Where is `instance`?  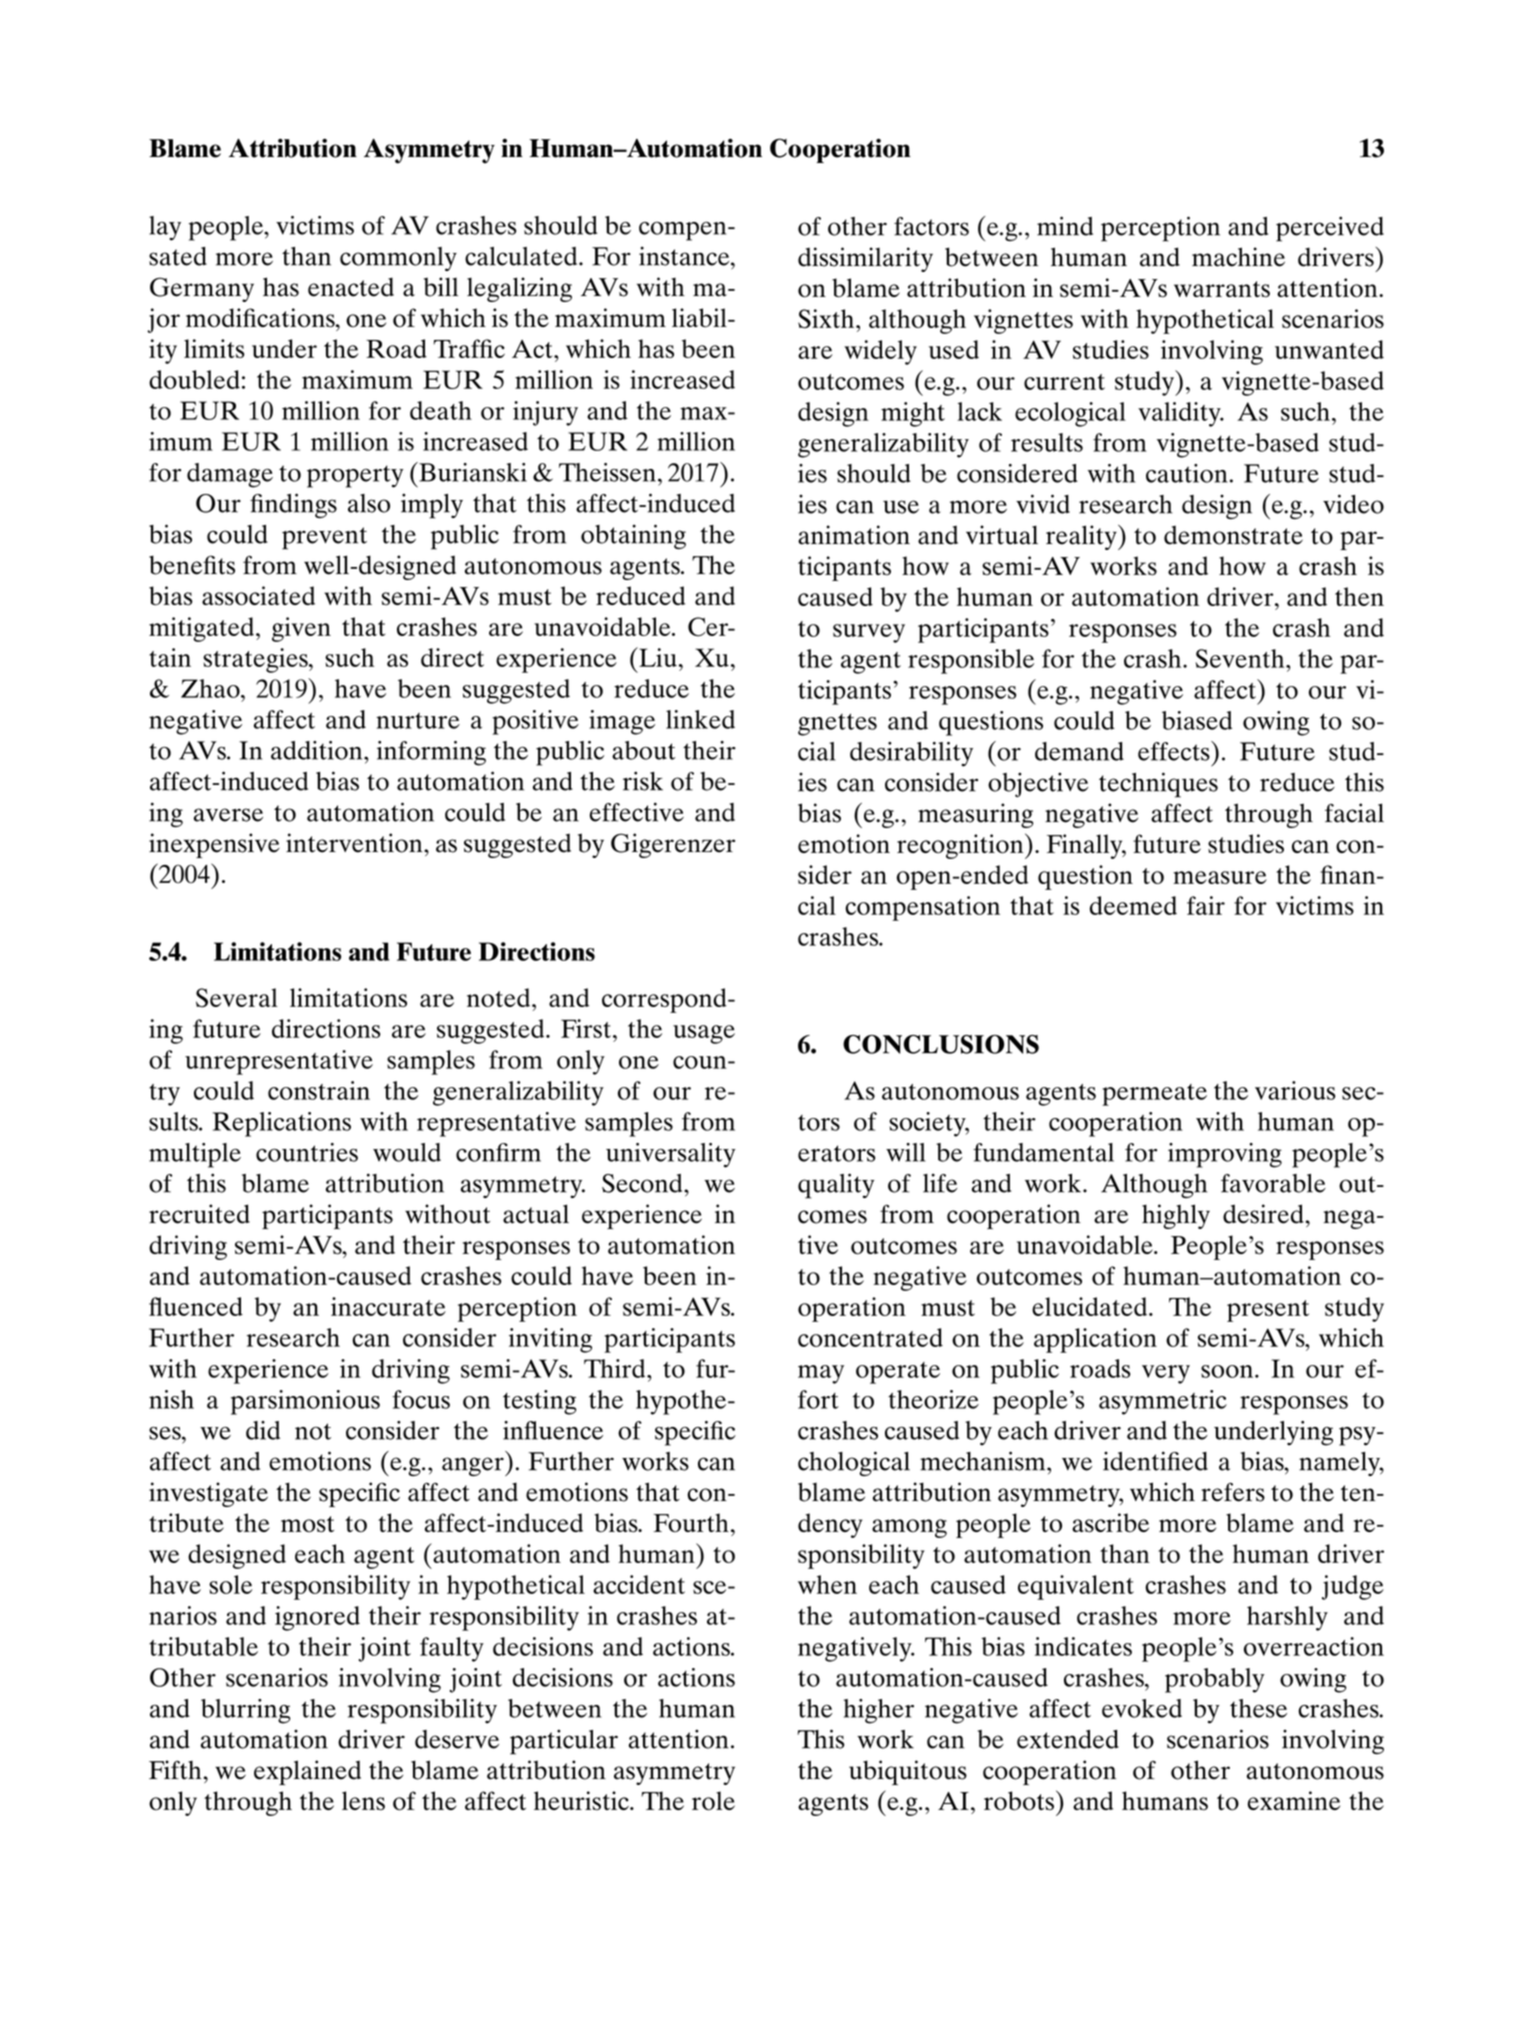
instance is located at coordinates (685, 256).
